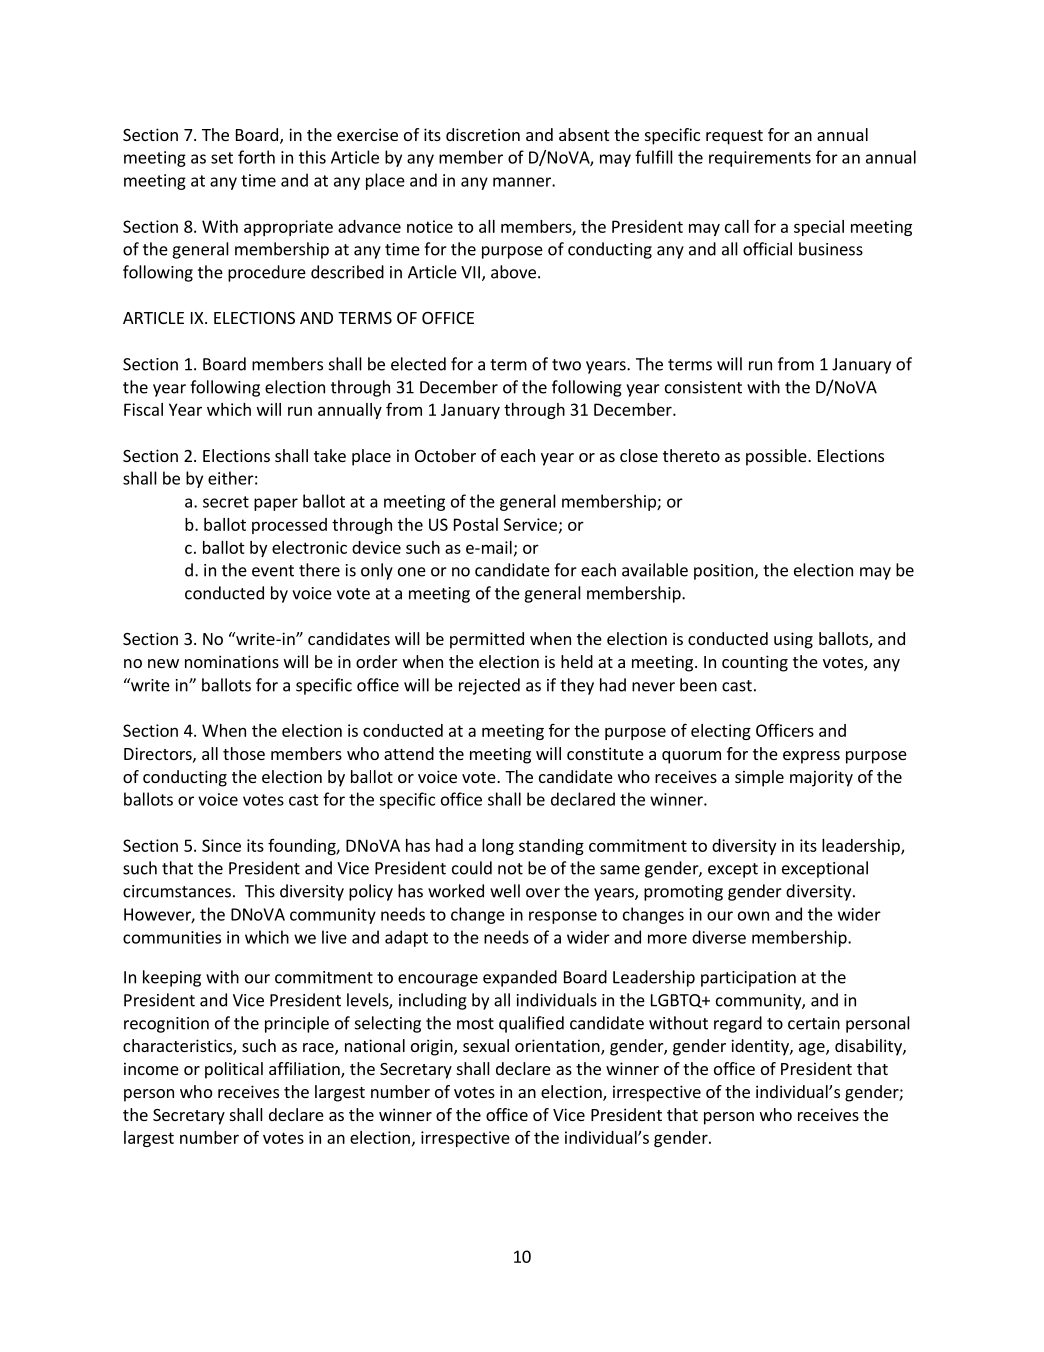 The width and height of the screenshot is (1044, 1352). I want to click on using, so click(793, 640).
